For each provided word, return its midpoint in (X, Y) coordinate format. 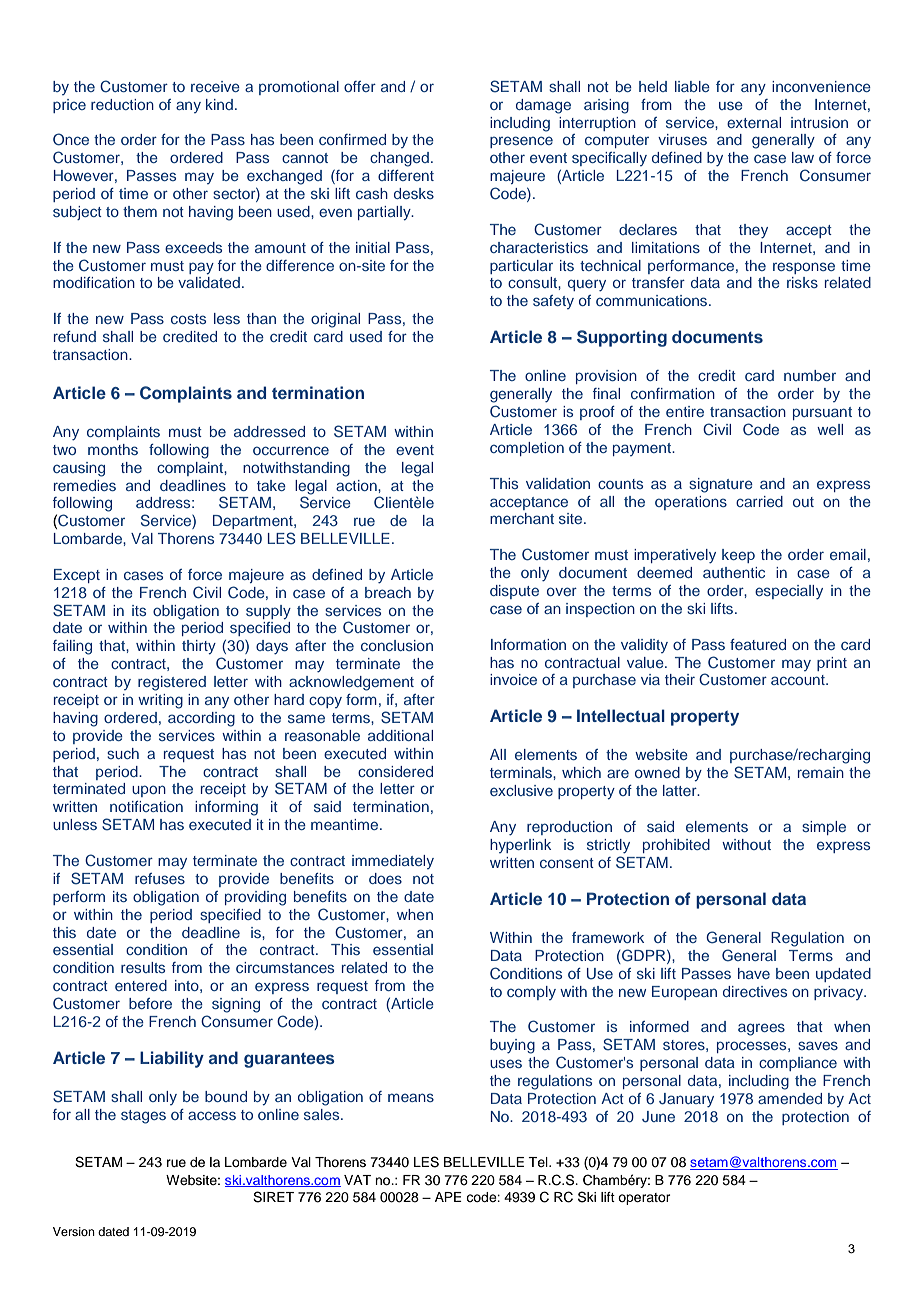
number (810, 375)
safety (553, 302)
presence (521, 142)
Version (74, 1231)
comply (531, 993)
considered (395, 771)
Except (77, 576)
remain (821, 772)
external (754, 122)
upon (149, 791)
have (754, 973)
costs (188, 319)
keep (738, 556)
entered (141, 985)
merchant (522, 518)
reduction (122, 104)
